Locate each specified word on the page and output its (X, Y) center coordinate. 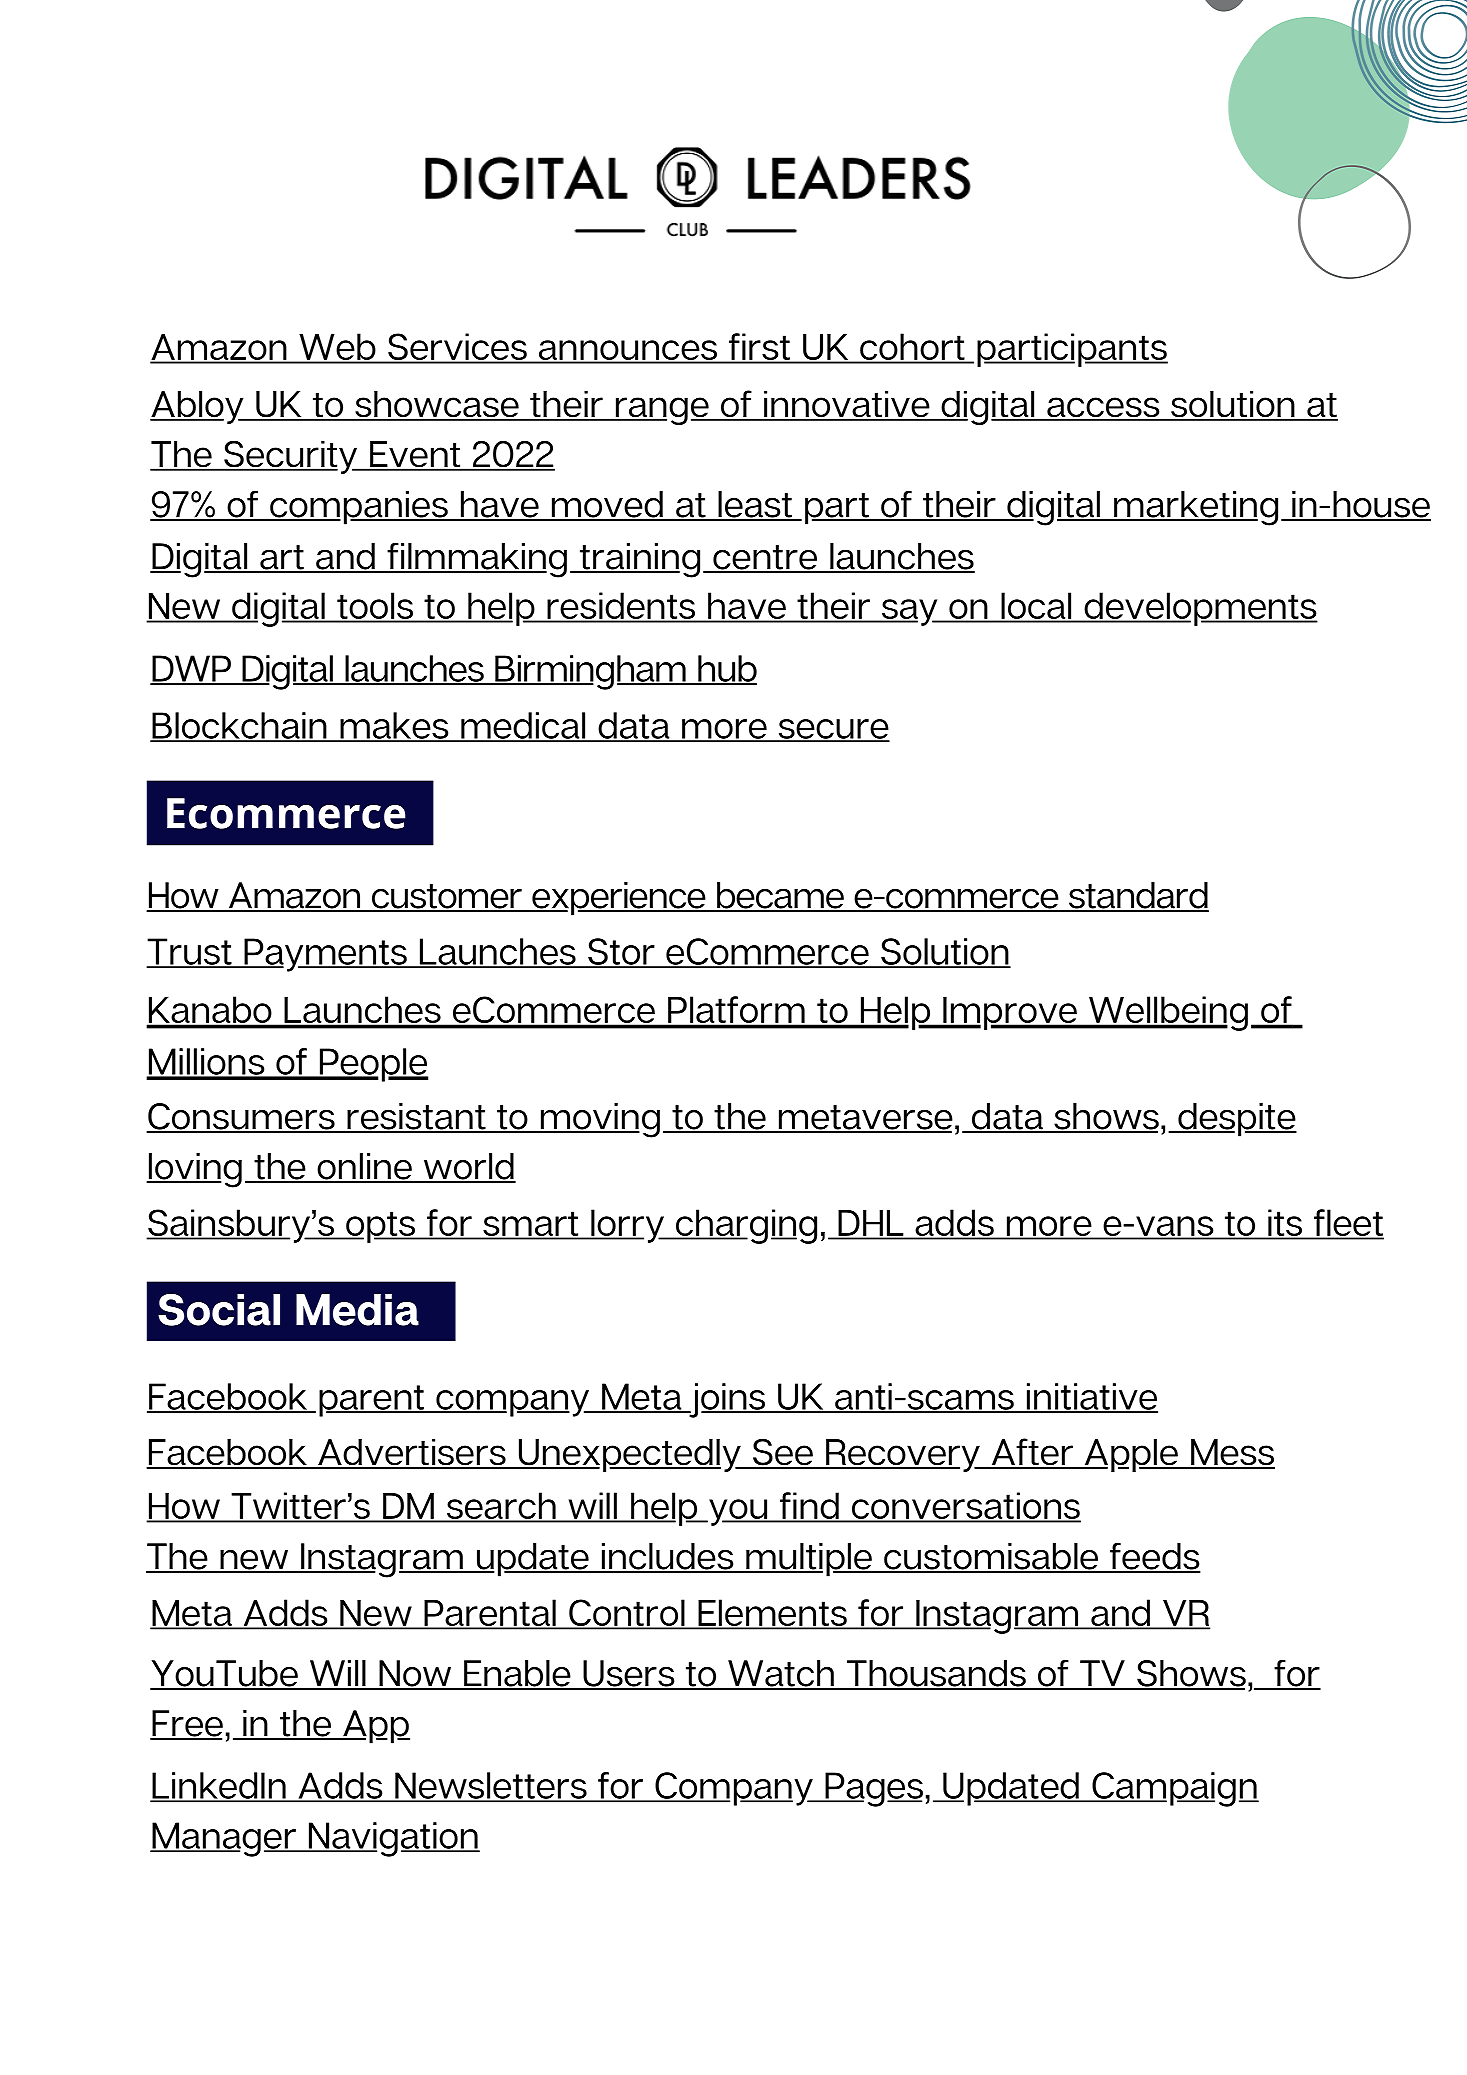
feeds (1154, 1557)
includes (668, 1557)
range (662, 411)
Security (291, 457)
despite (1236, 1120)
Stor (621, 952)
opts (380, 1227)
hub (726, 669)
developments (1200, 609)
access (1103, 408)
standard (1138, 896)
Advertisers (412, 1453)
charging (745, 1226)
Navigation (393, 1839)
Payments (325, 955)
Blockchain (239, 726)
